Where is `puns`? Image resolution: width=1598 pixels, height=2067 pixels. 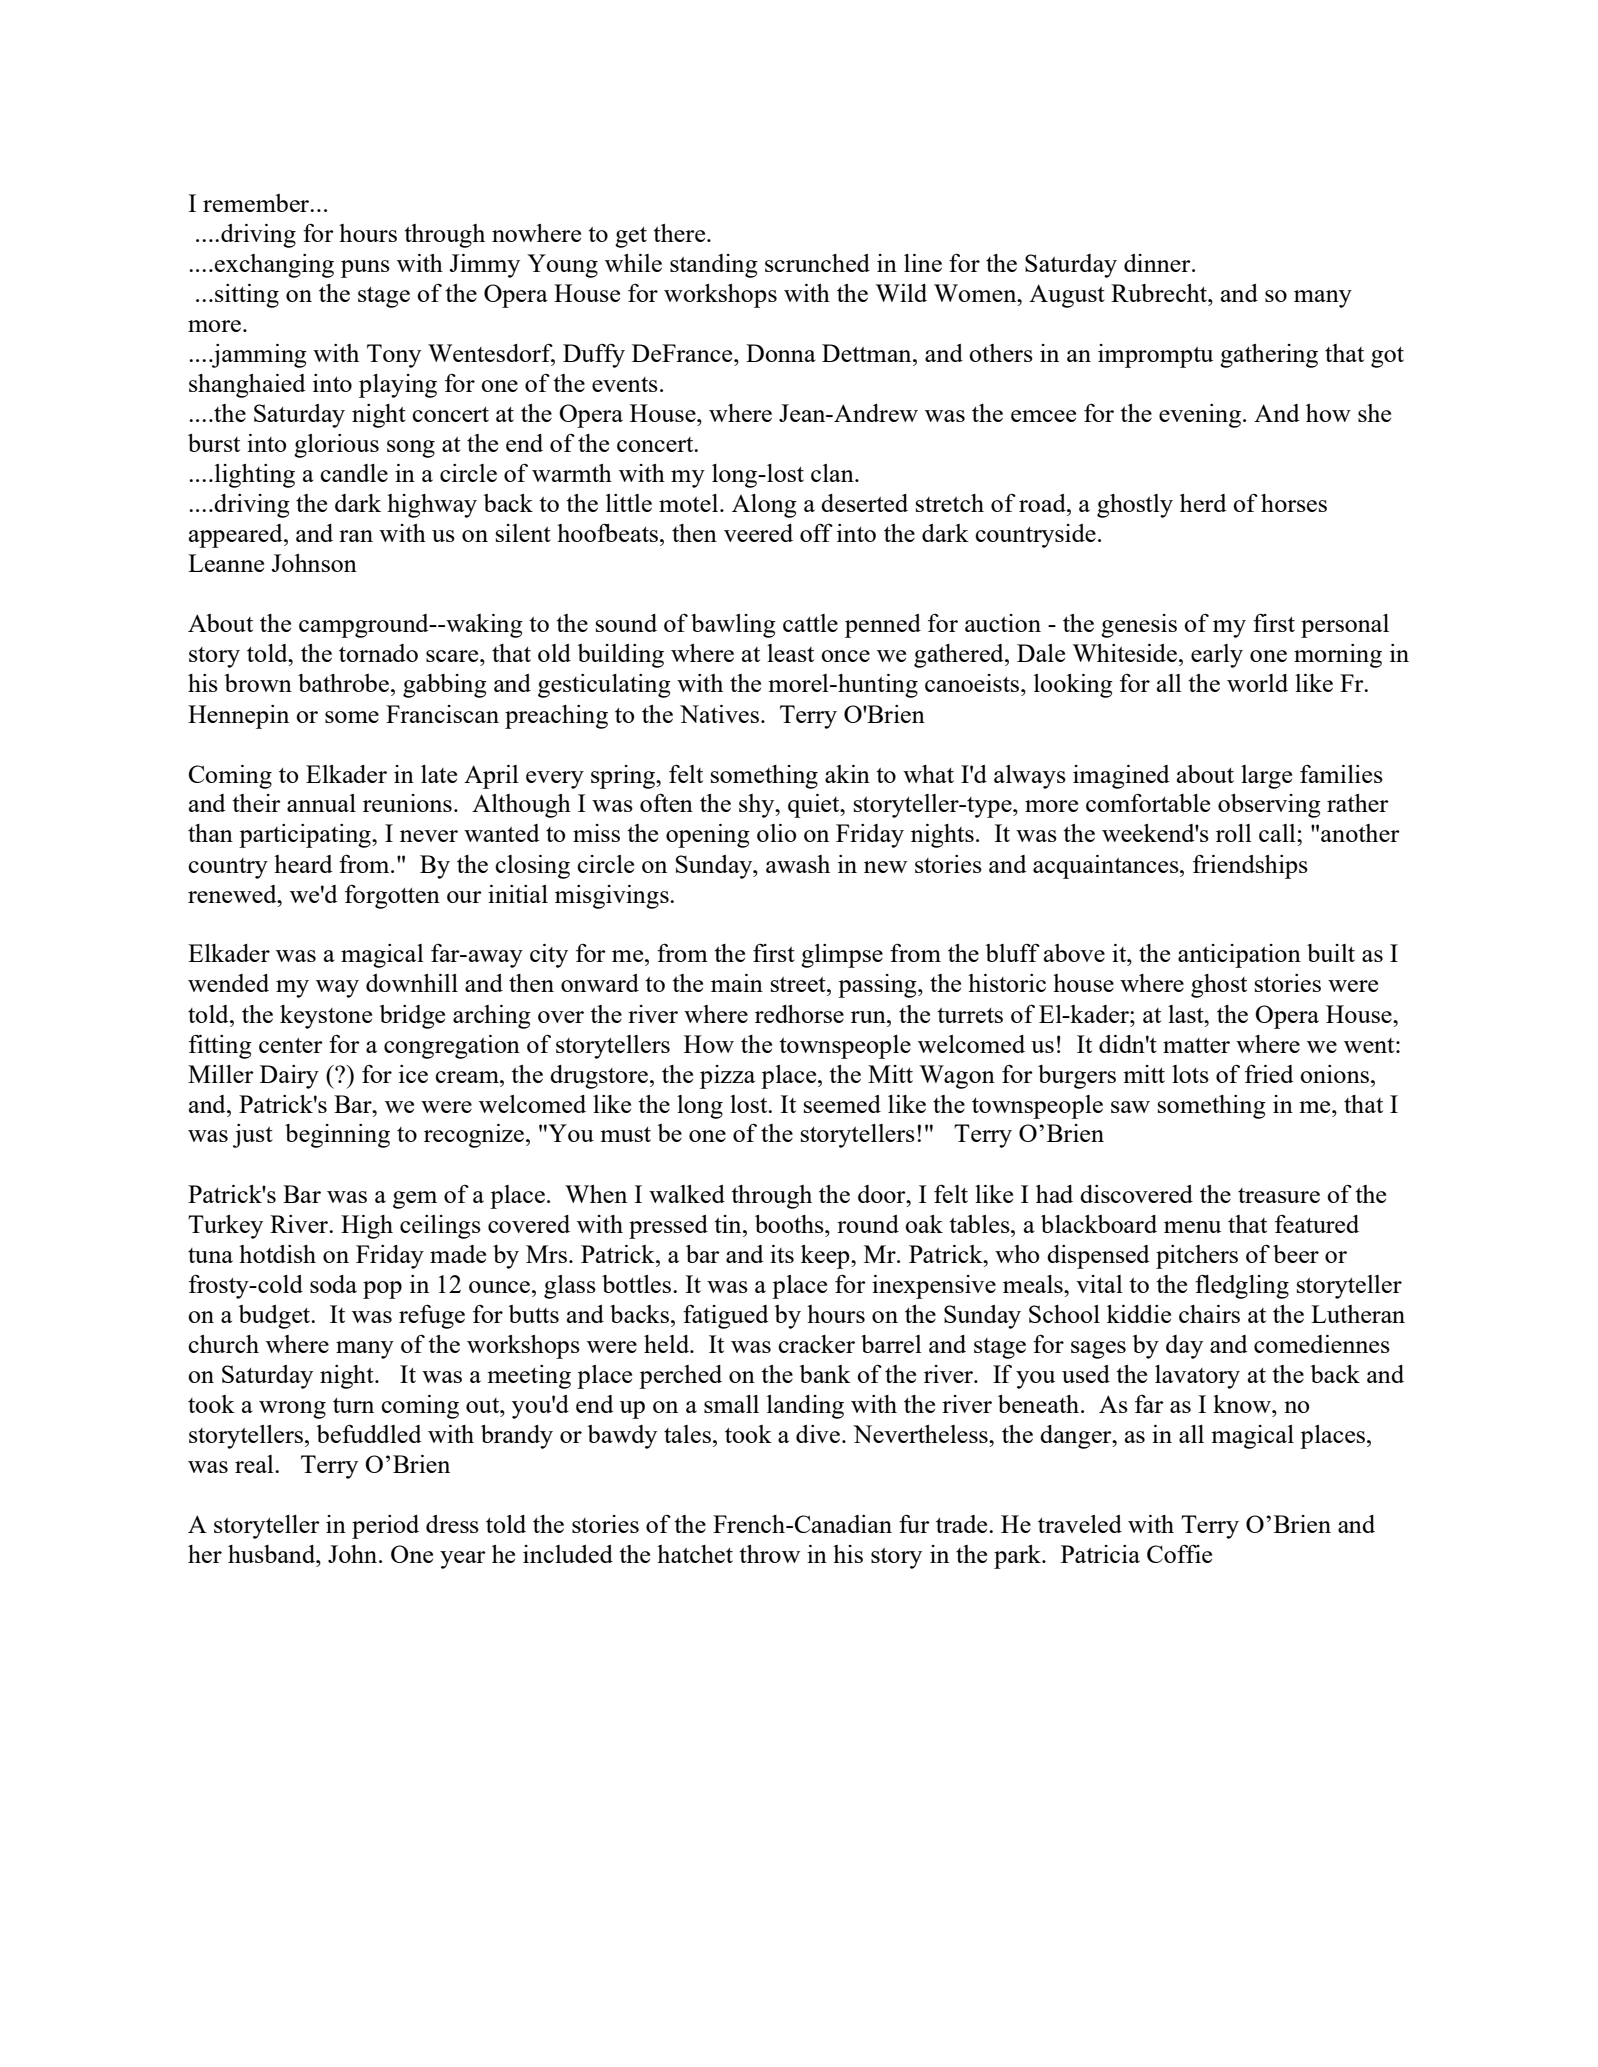 puns is located at coordinates (365, 269).
